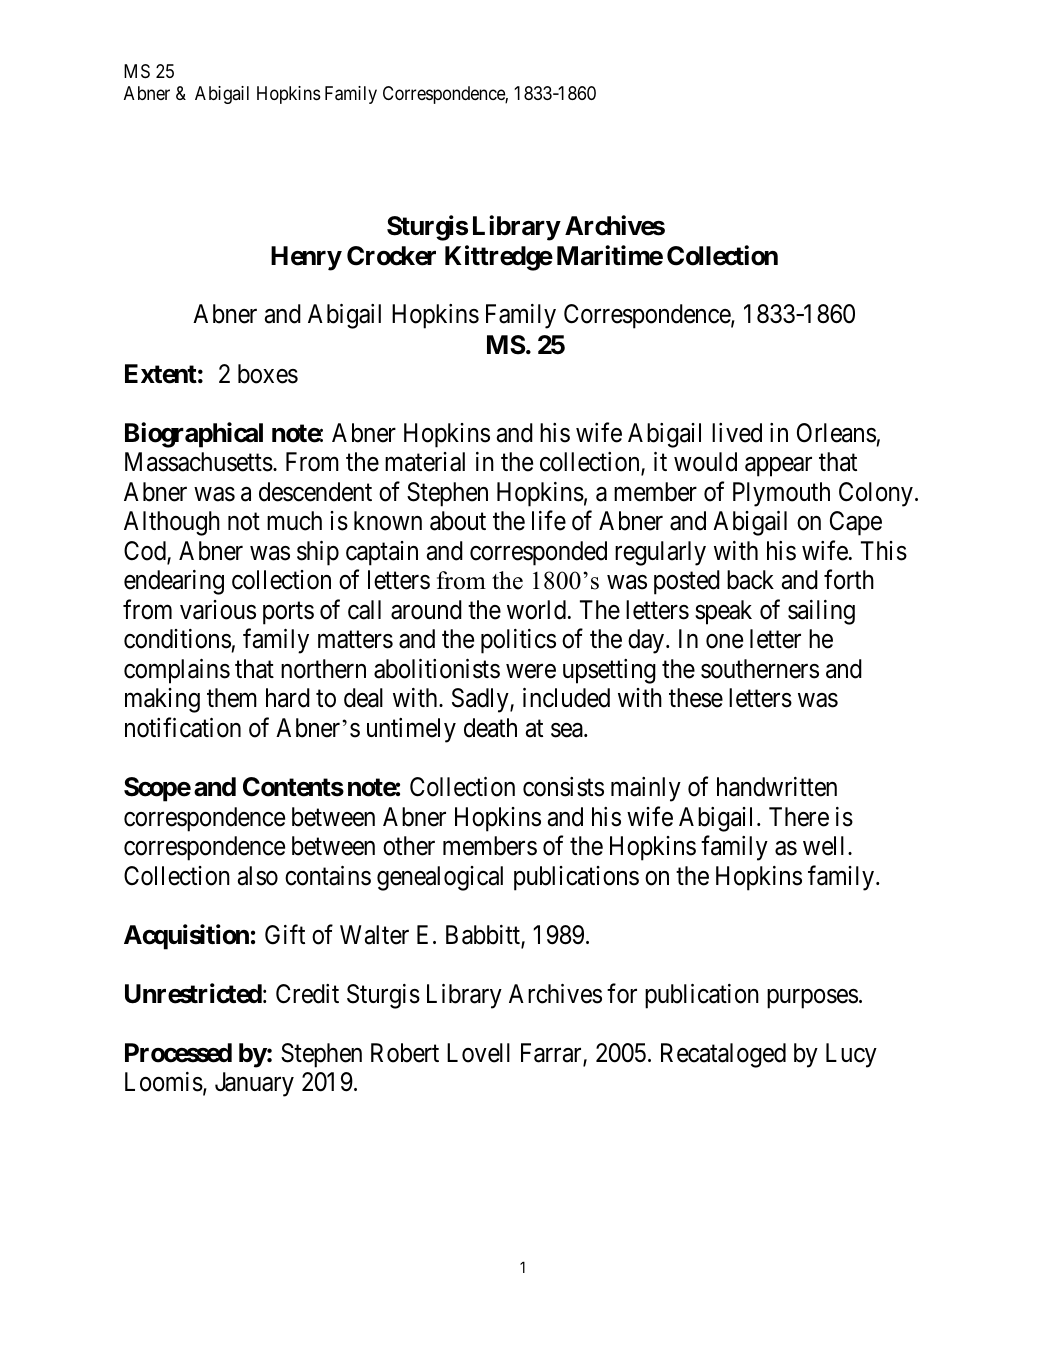  I want to click on Henry, so click(306, 258).
